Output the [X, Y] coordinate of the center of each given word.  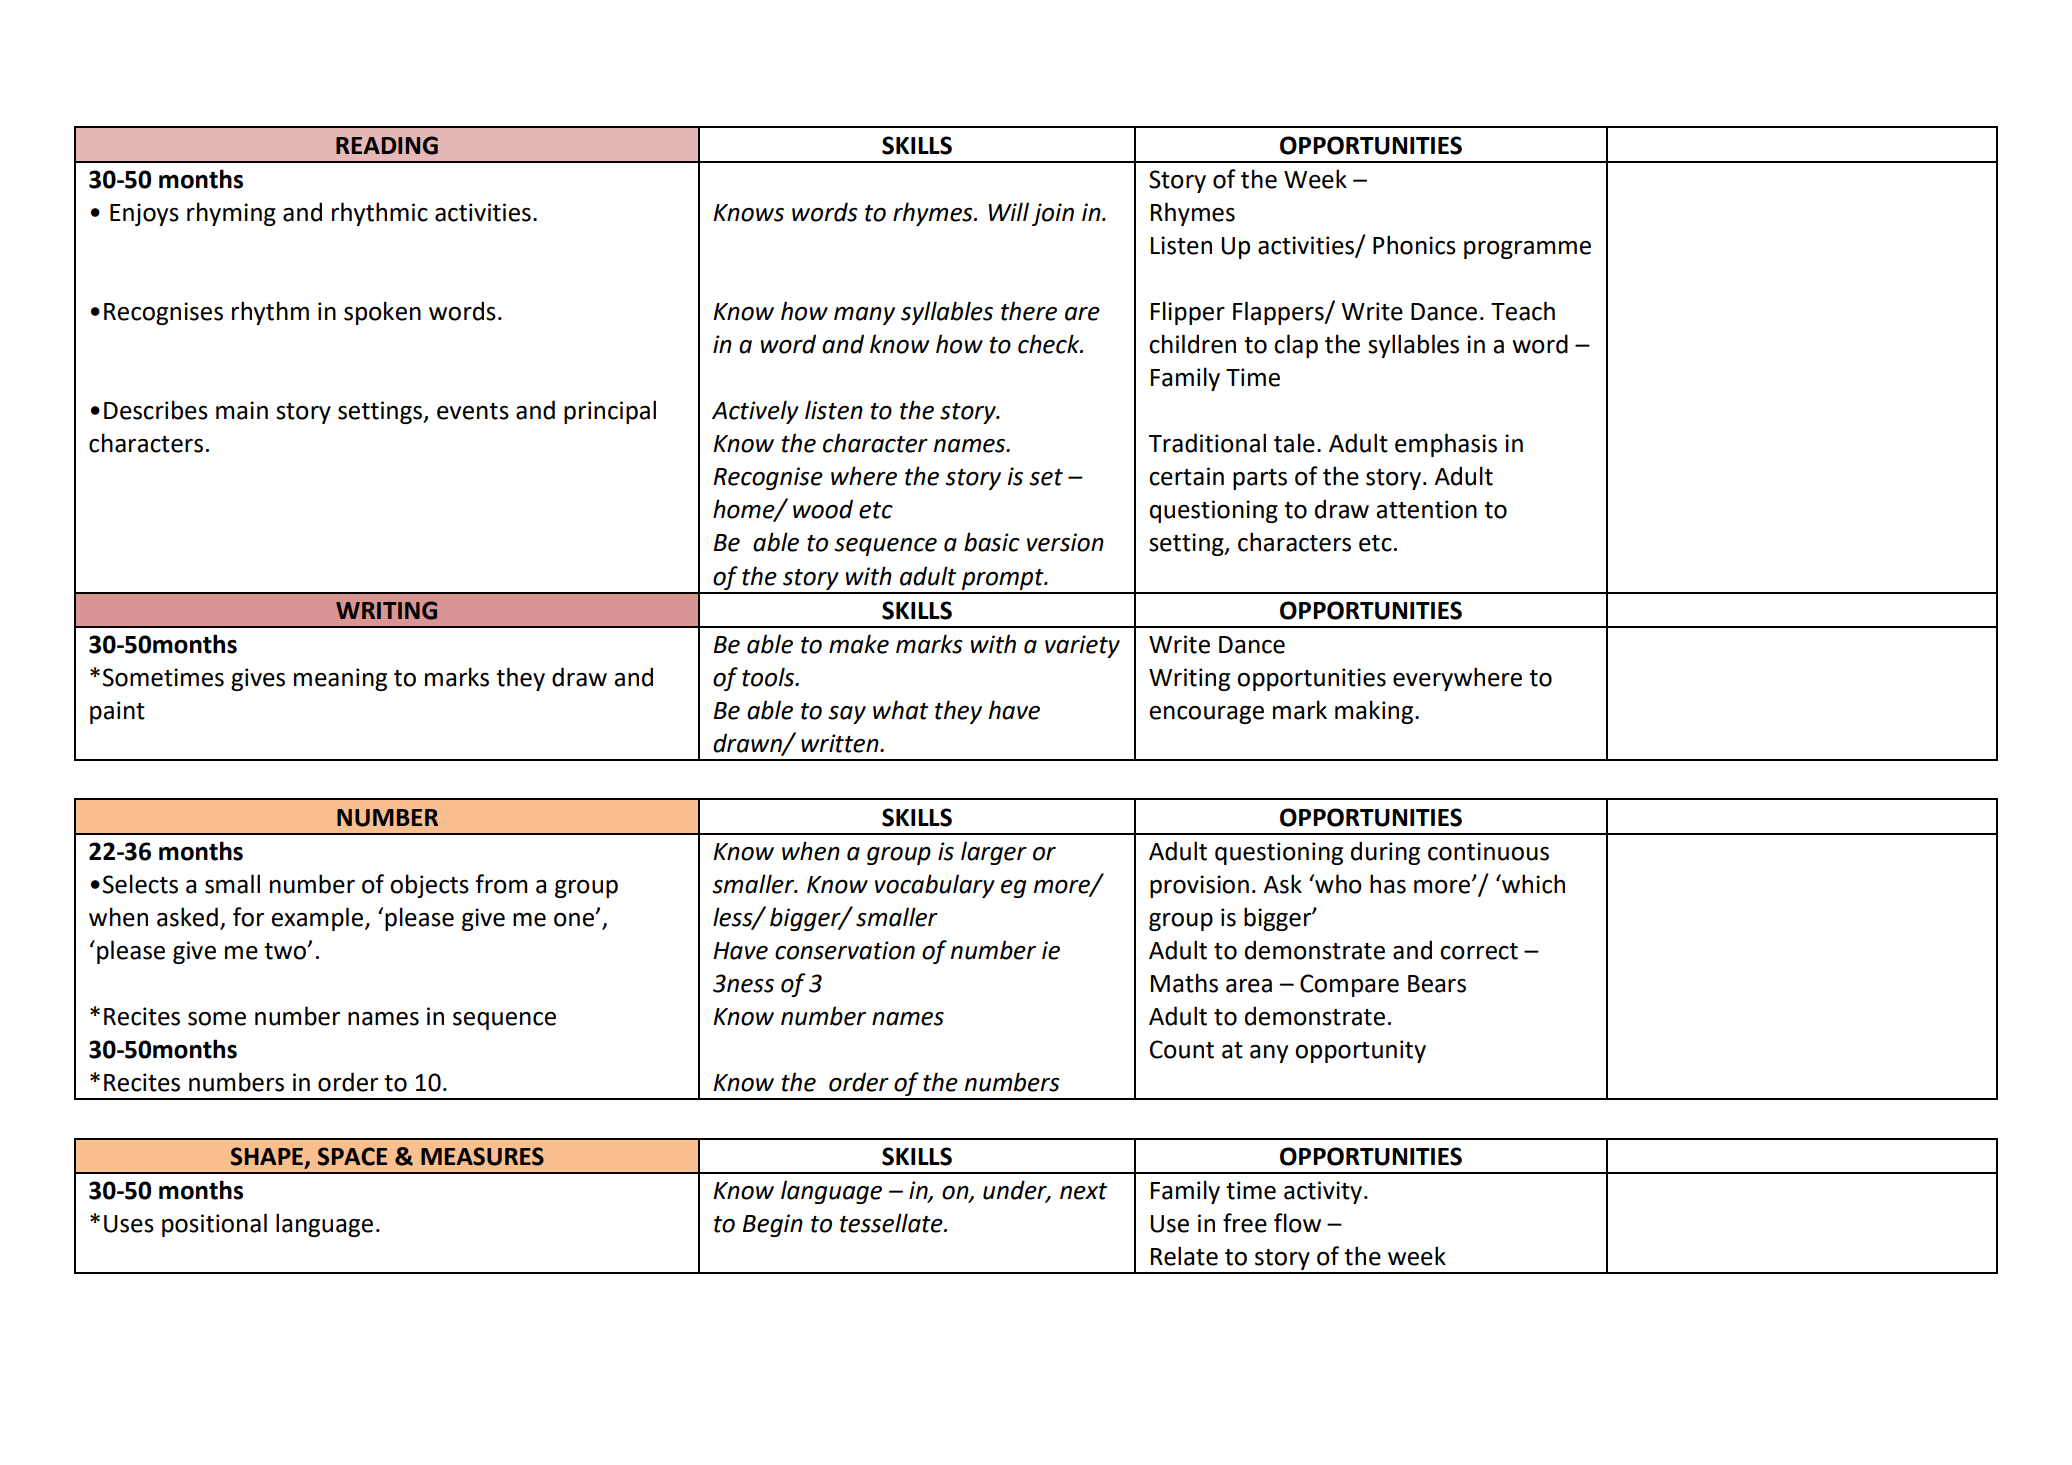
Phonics [1414, 245]
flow [1297, 1223]
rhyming [231, 214]
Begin [773, 1225]
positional [214, 1225]
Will [1009, 211]
